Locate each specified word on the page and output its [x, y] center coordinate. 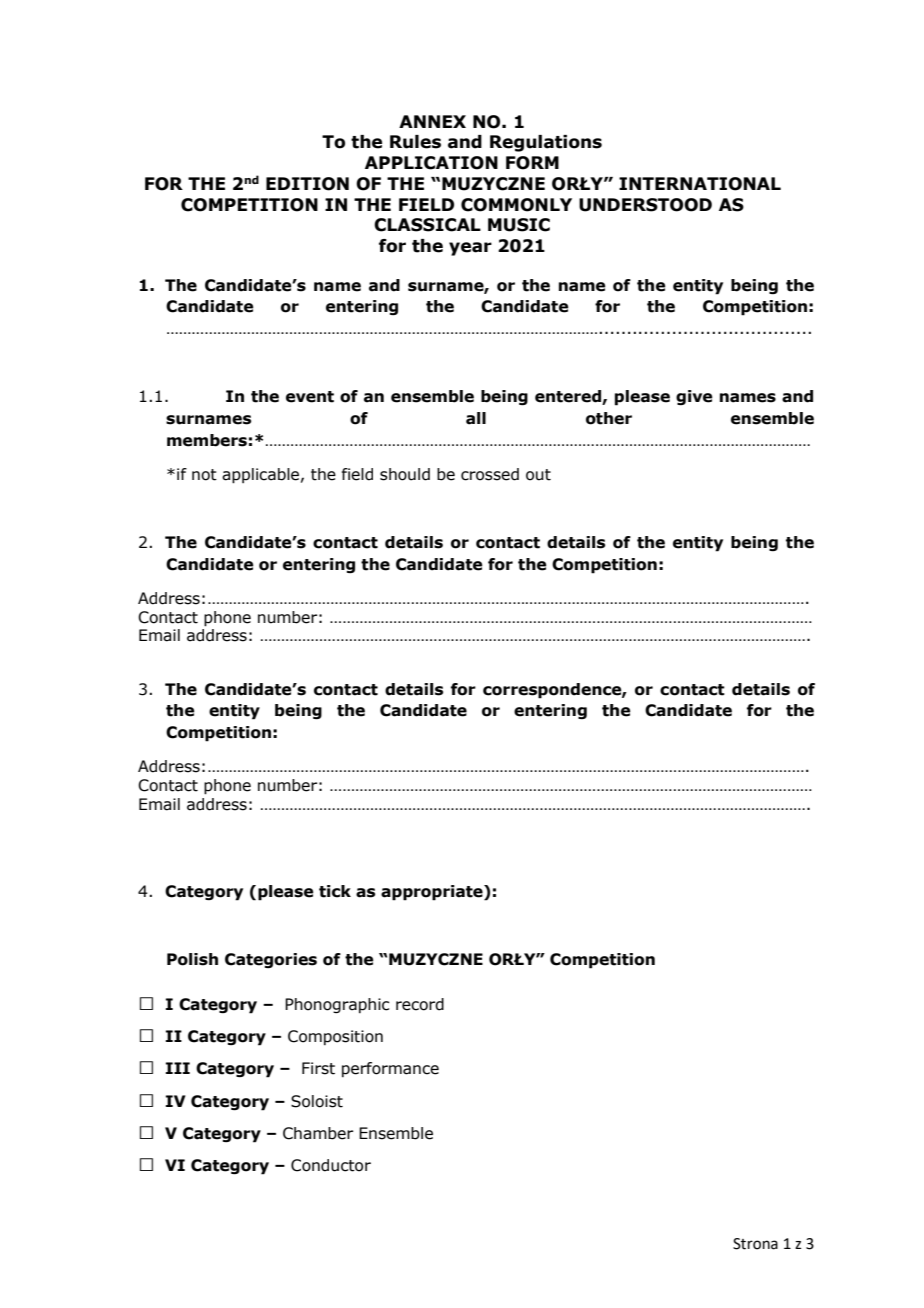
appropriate [433, 893]
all [476, 418]
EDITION [307, 184]
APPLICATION [431, 163]
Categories [271, 961]
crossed [490, 474]
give [694, 397]
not [204, 475]
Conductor [331, 1165]
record [420, 1004]
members [207, 440]
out [538, 475]
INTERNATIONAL [700, 184]
